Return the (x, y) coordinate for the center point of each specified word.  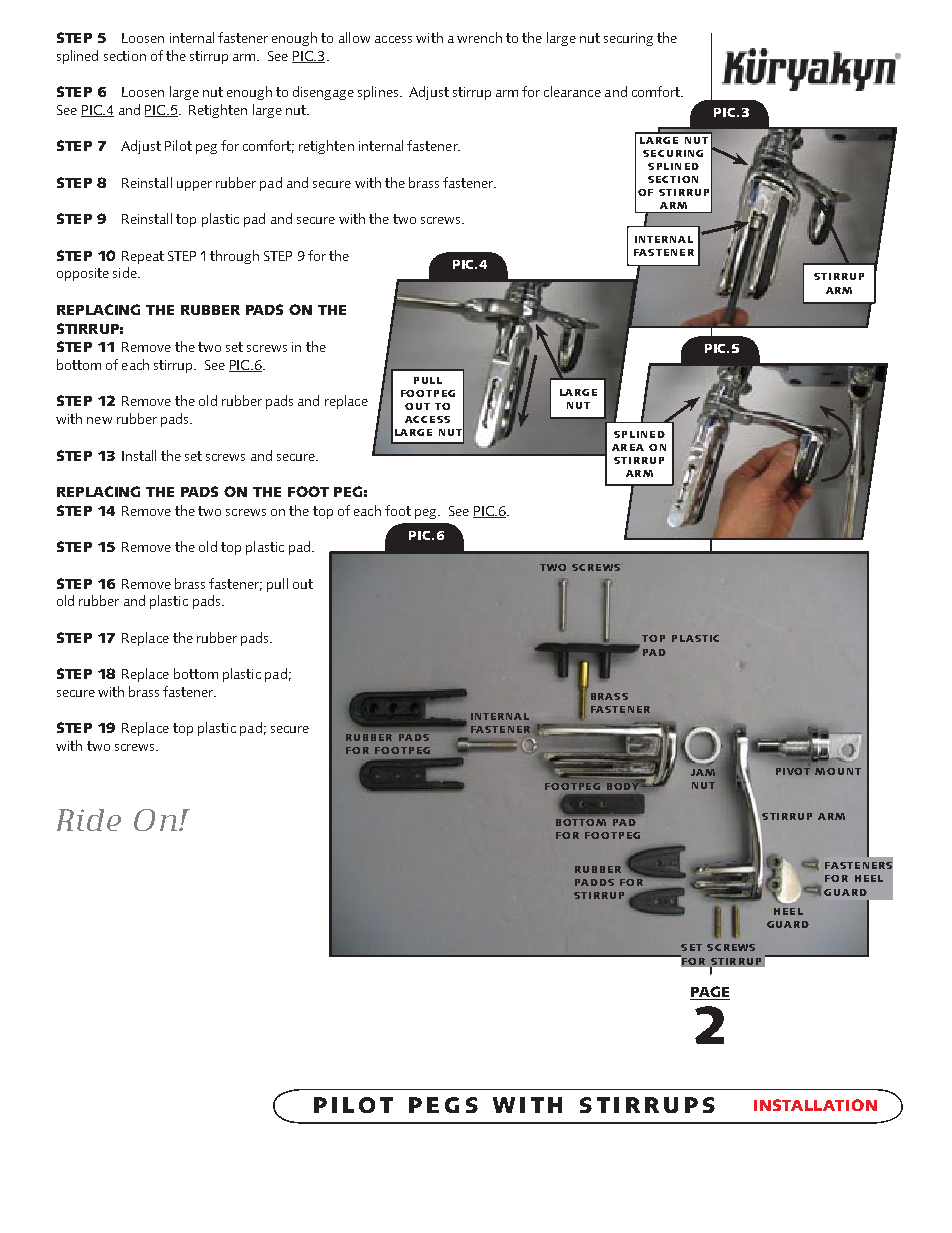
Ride (89, 820)
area (628, 447)
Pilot (178, 145)
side (126, 272)
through (234, 257)
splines (379, 93)
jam (703, 772)
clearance (572, 91)
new (99, 420)
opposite (83, 274)
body (624, 785)
